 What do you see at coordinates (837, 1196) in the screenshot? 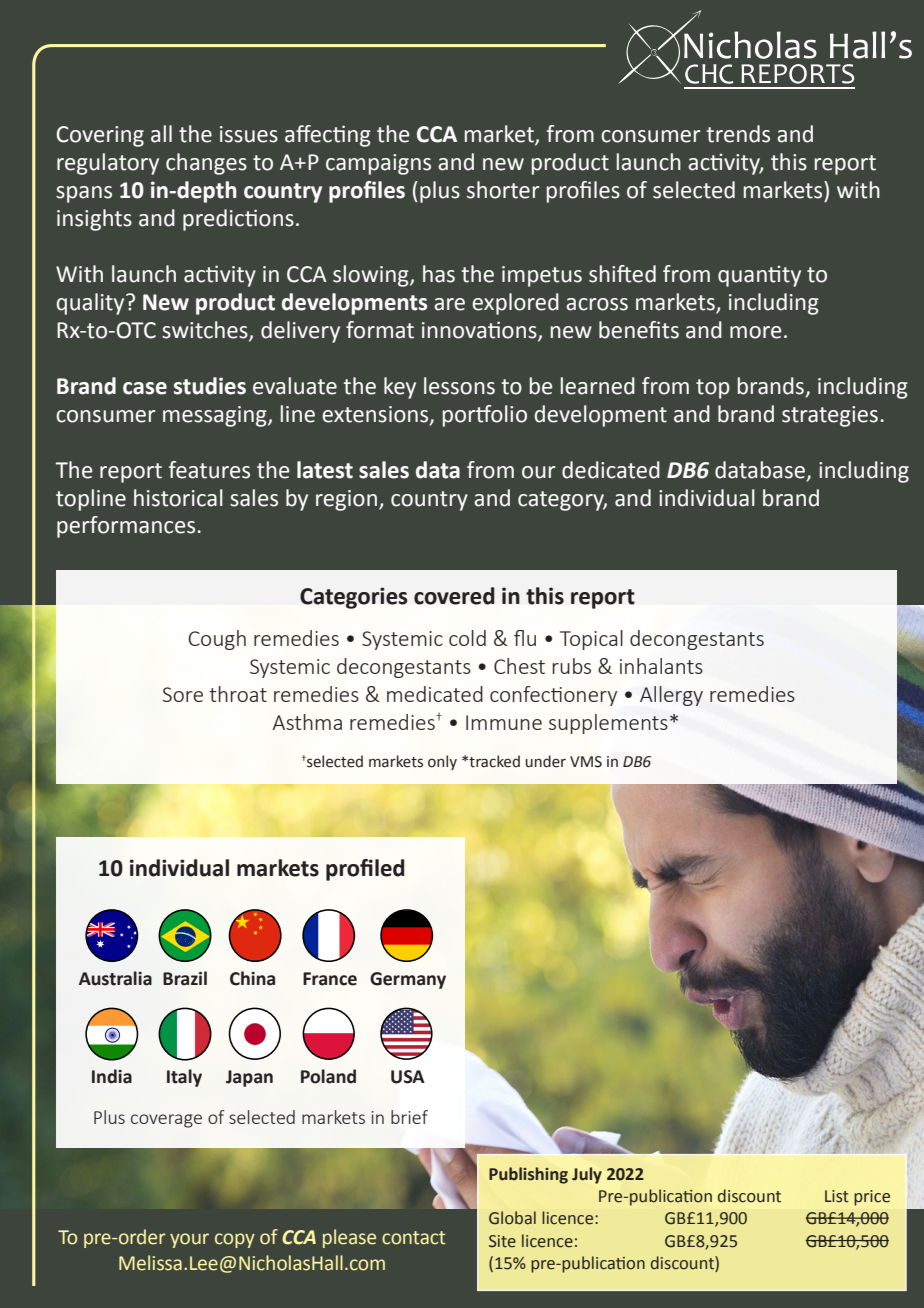
I see `List` at bounding box center [837, 1196].
